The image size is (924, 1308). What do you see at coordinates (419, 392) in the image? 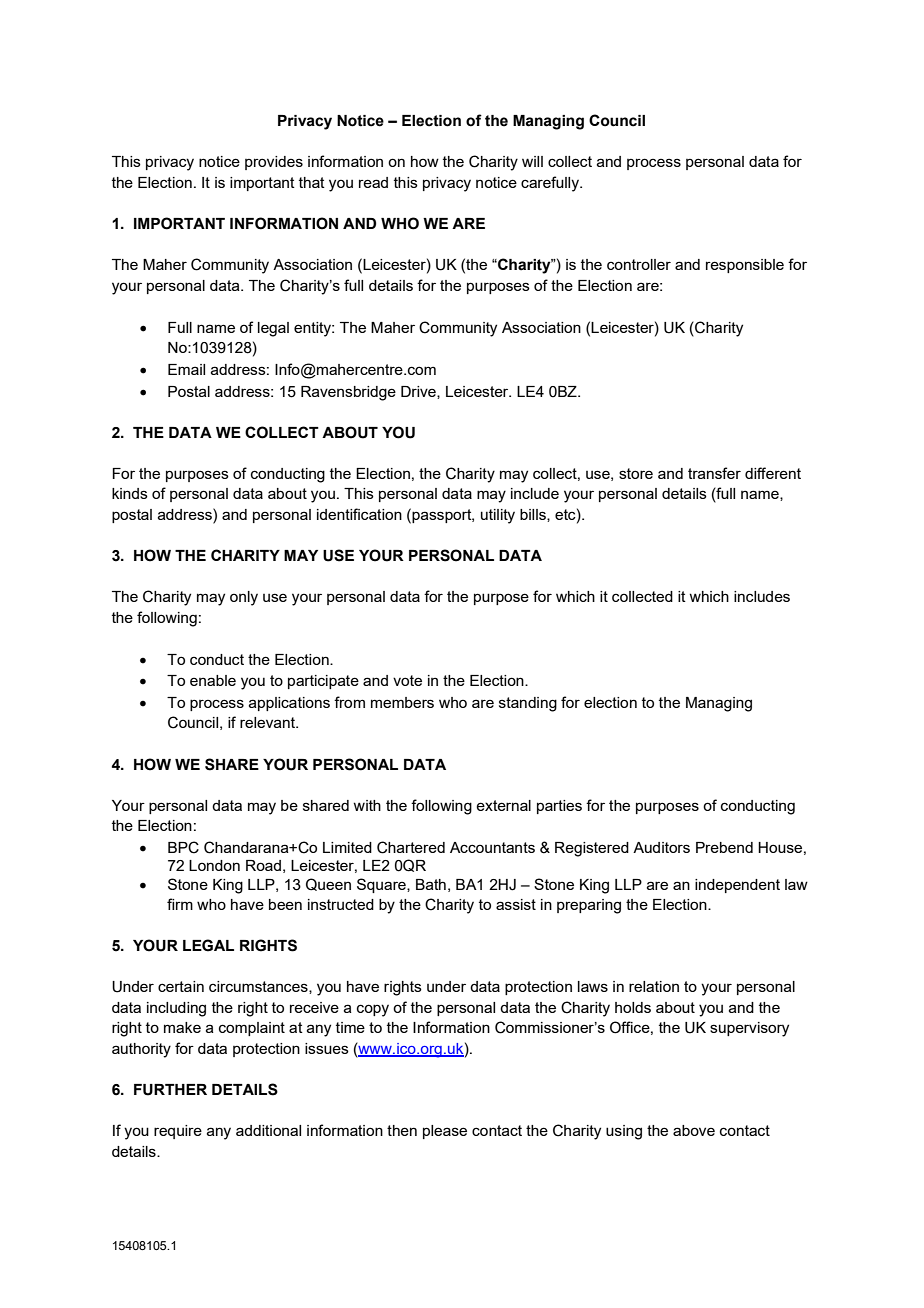
I see `Drive` at bounding box center [419, 392].
